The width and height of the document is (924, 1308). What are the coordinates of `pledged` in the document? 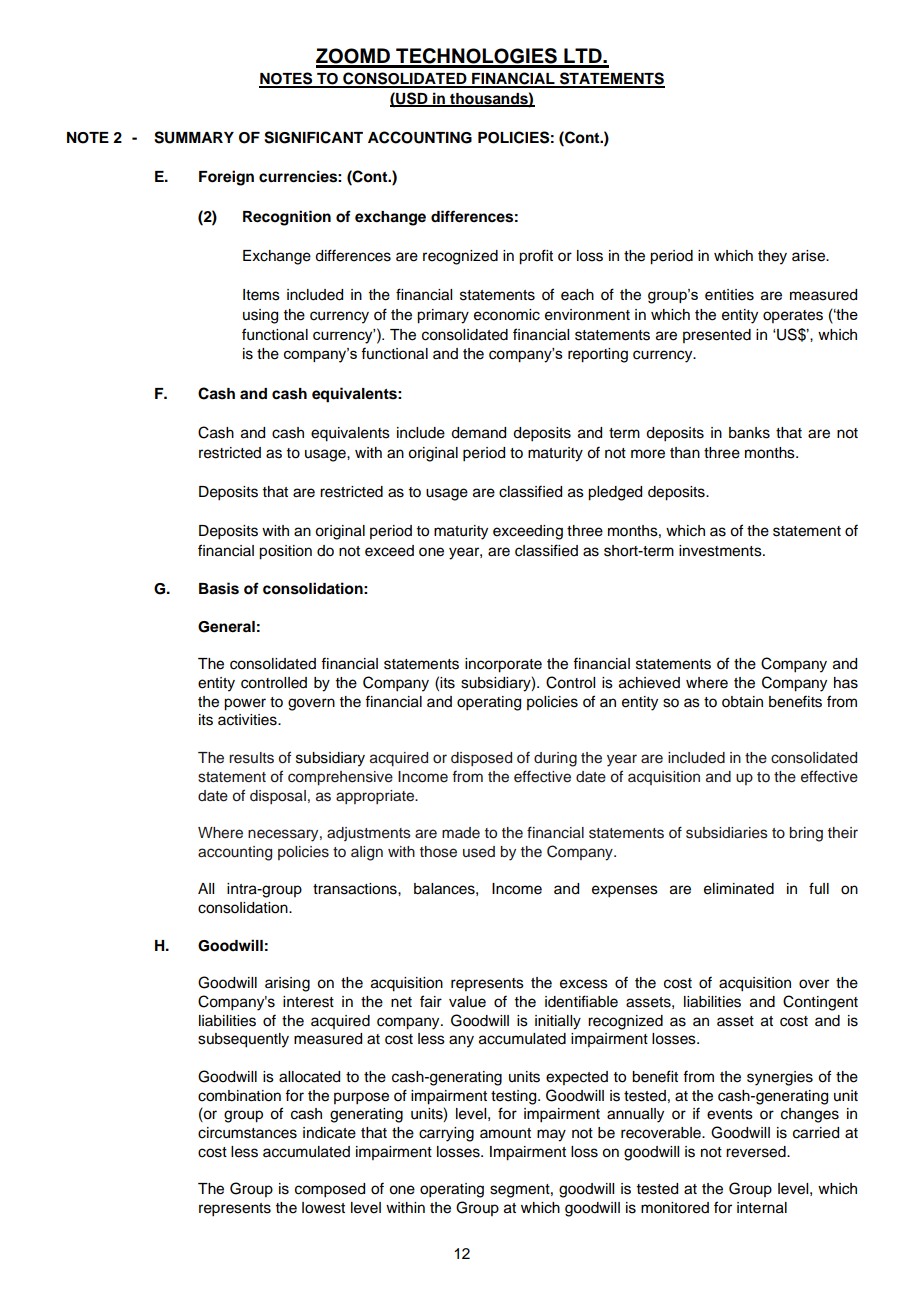 It's located at (615, 493).
